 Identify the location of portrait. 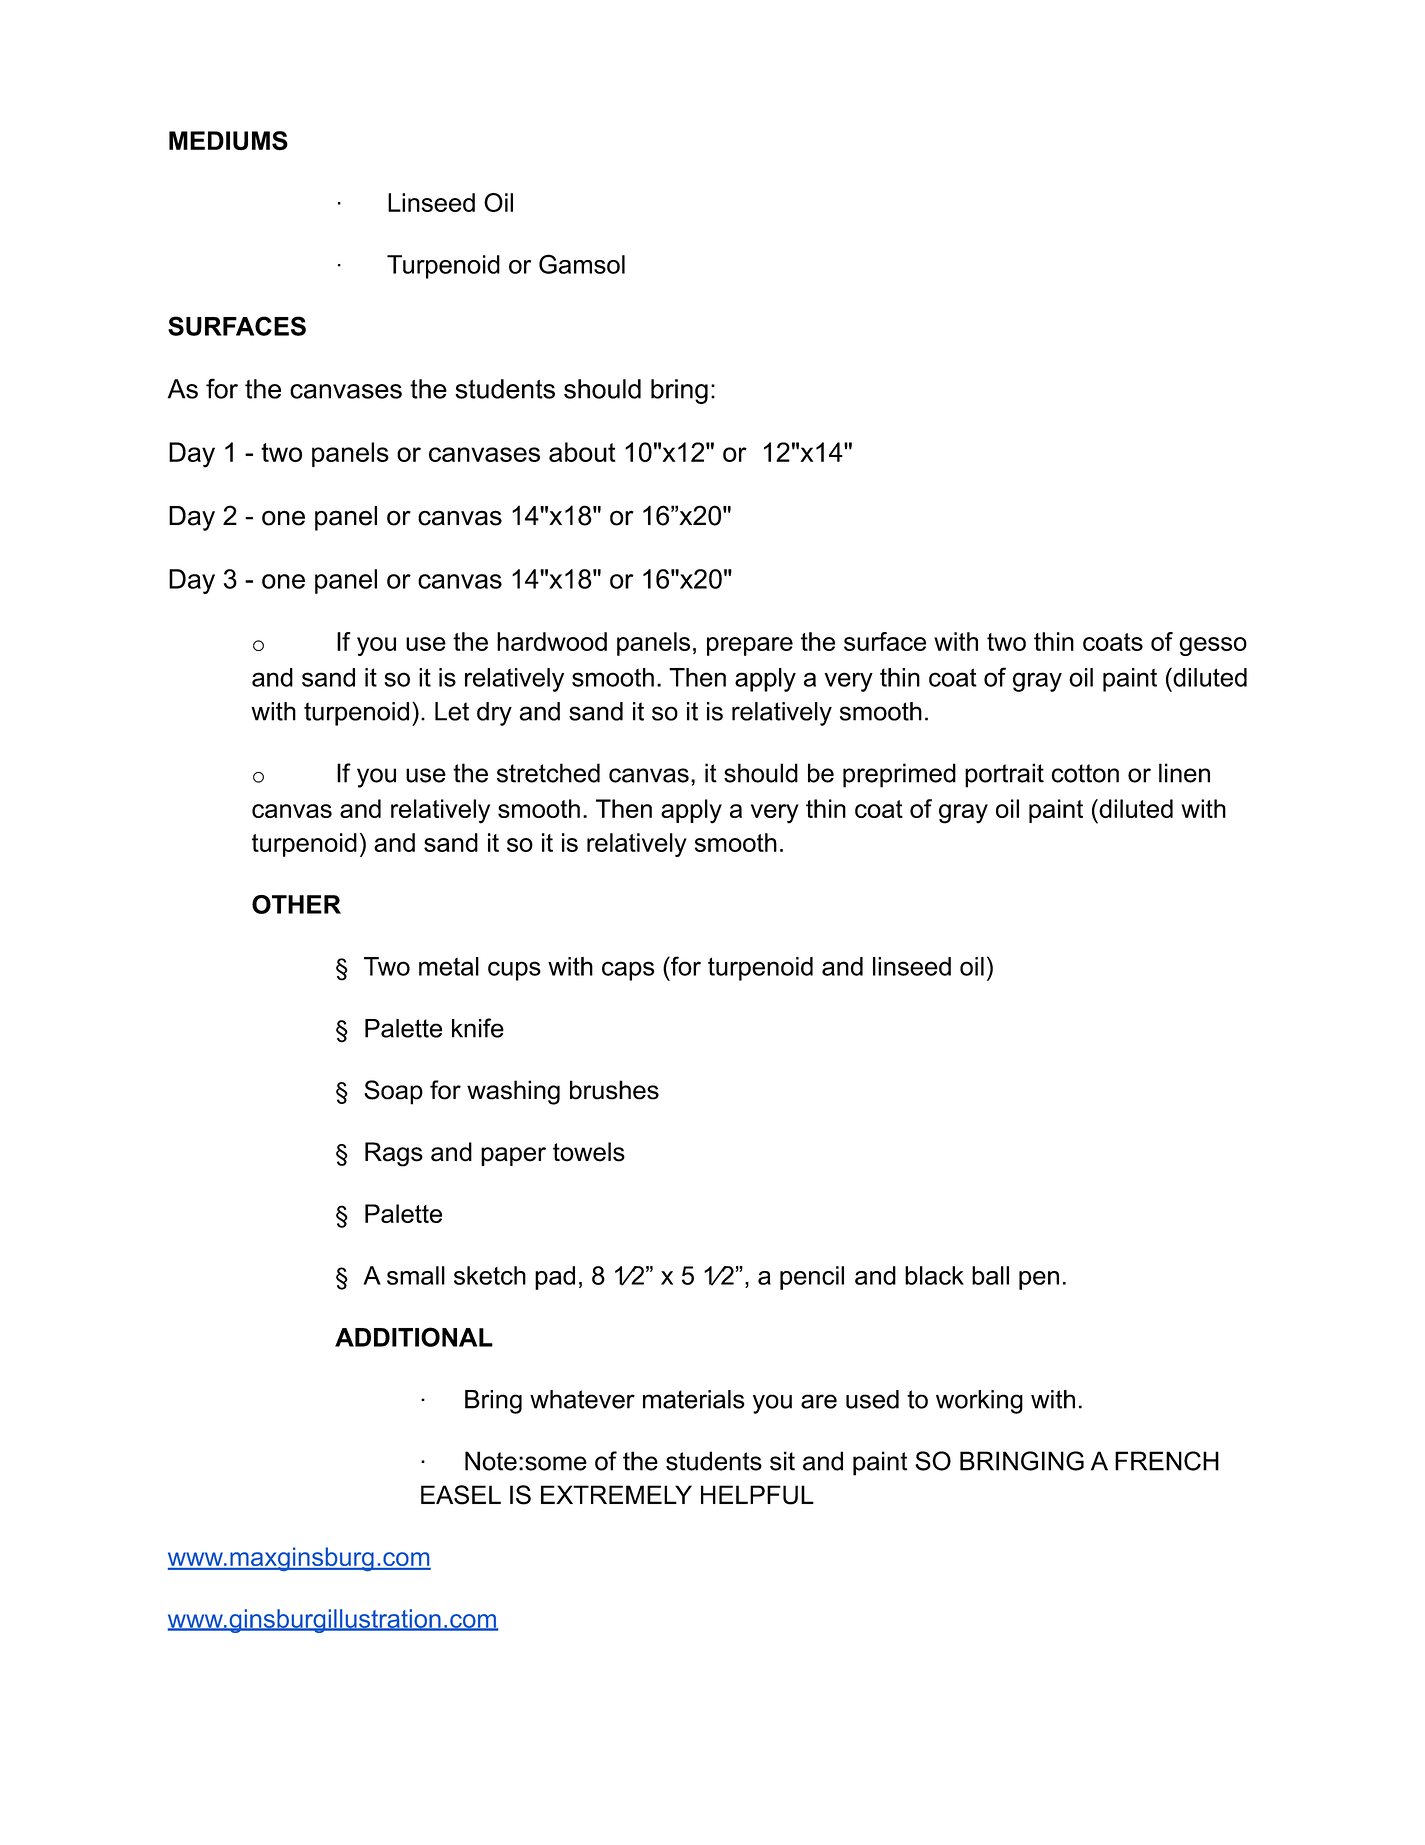
(1004, 775).
